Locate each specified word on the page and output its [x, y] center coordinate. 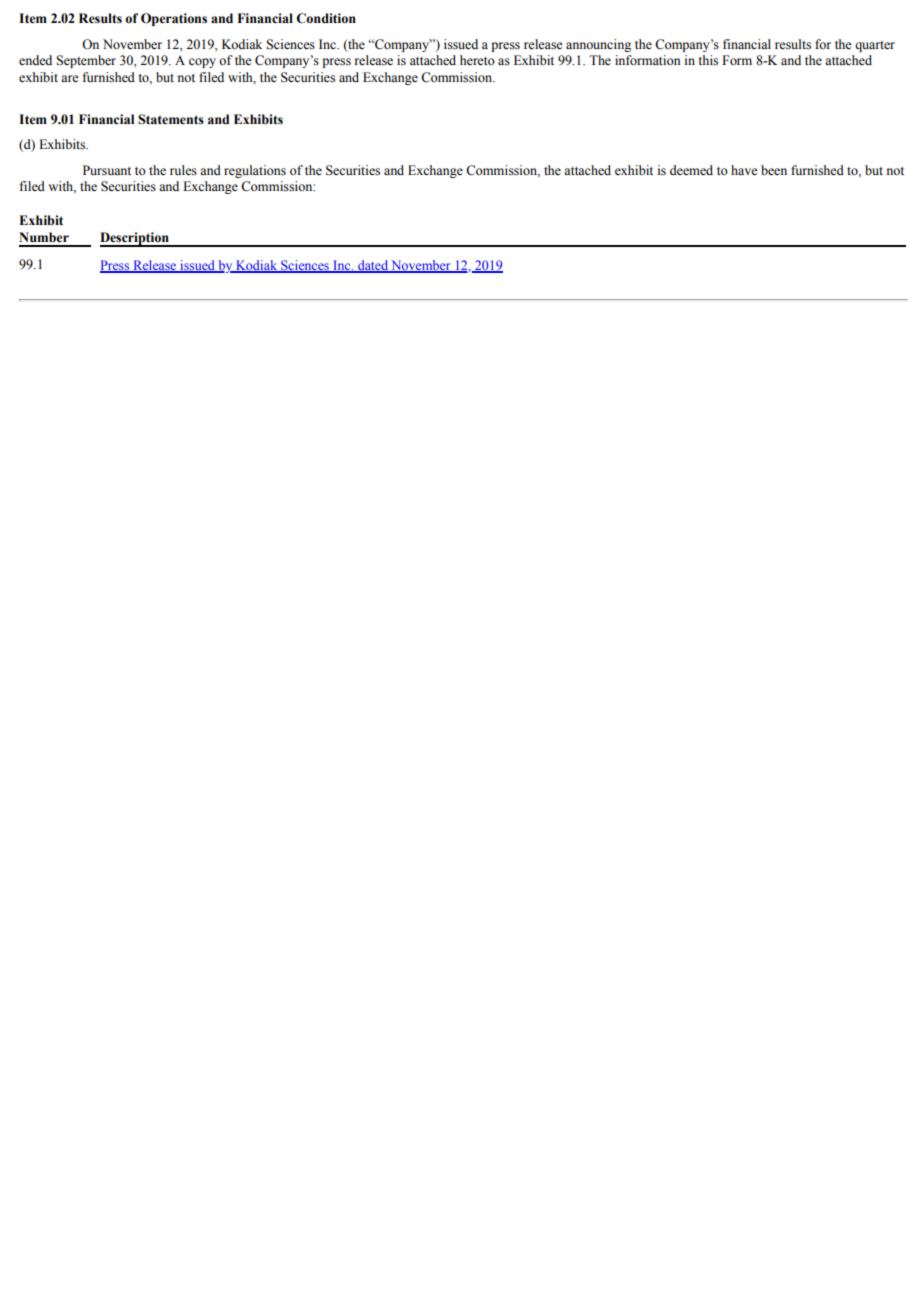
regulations [255, 171]
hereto [477, 60]
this [708, 60]
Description [135, 239]
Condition [326, 18]
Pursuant [107, 170]
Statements [171, 119]
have [744, 170]
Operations [174, 19]
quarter [875, 46]
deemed [691, 170]
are [70, 78]
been [774, 170]
